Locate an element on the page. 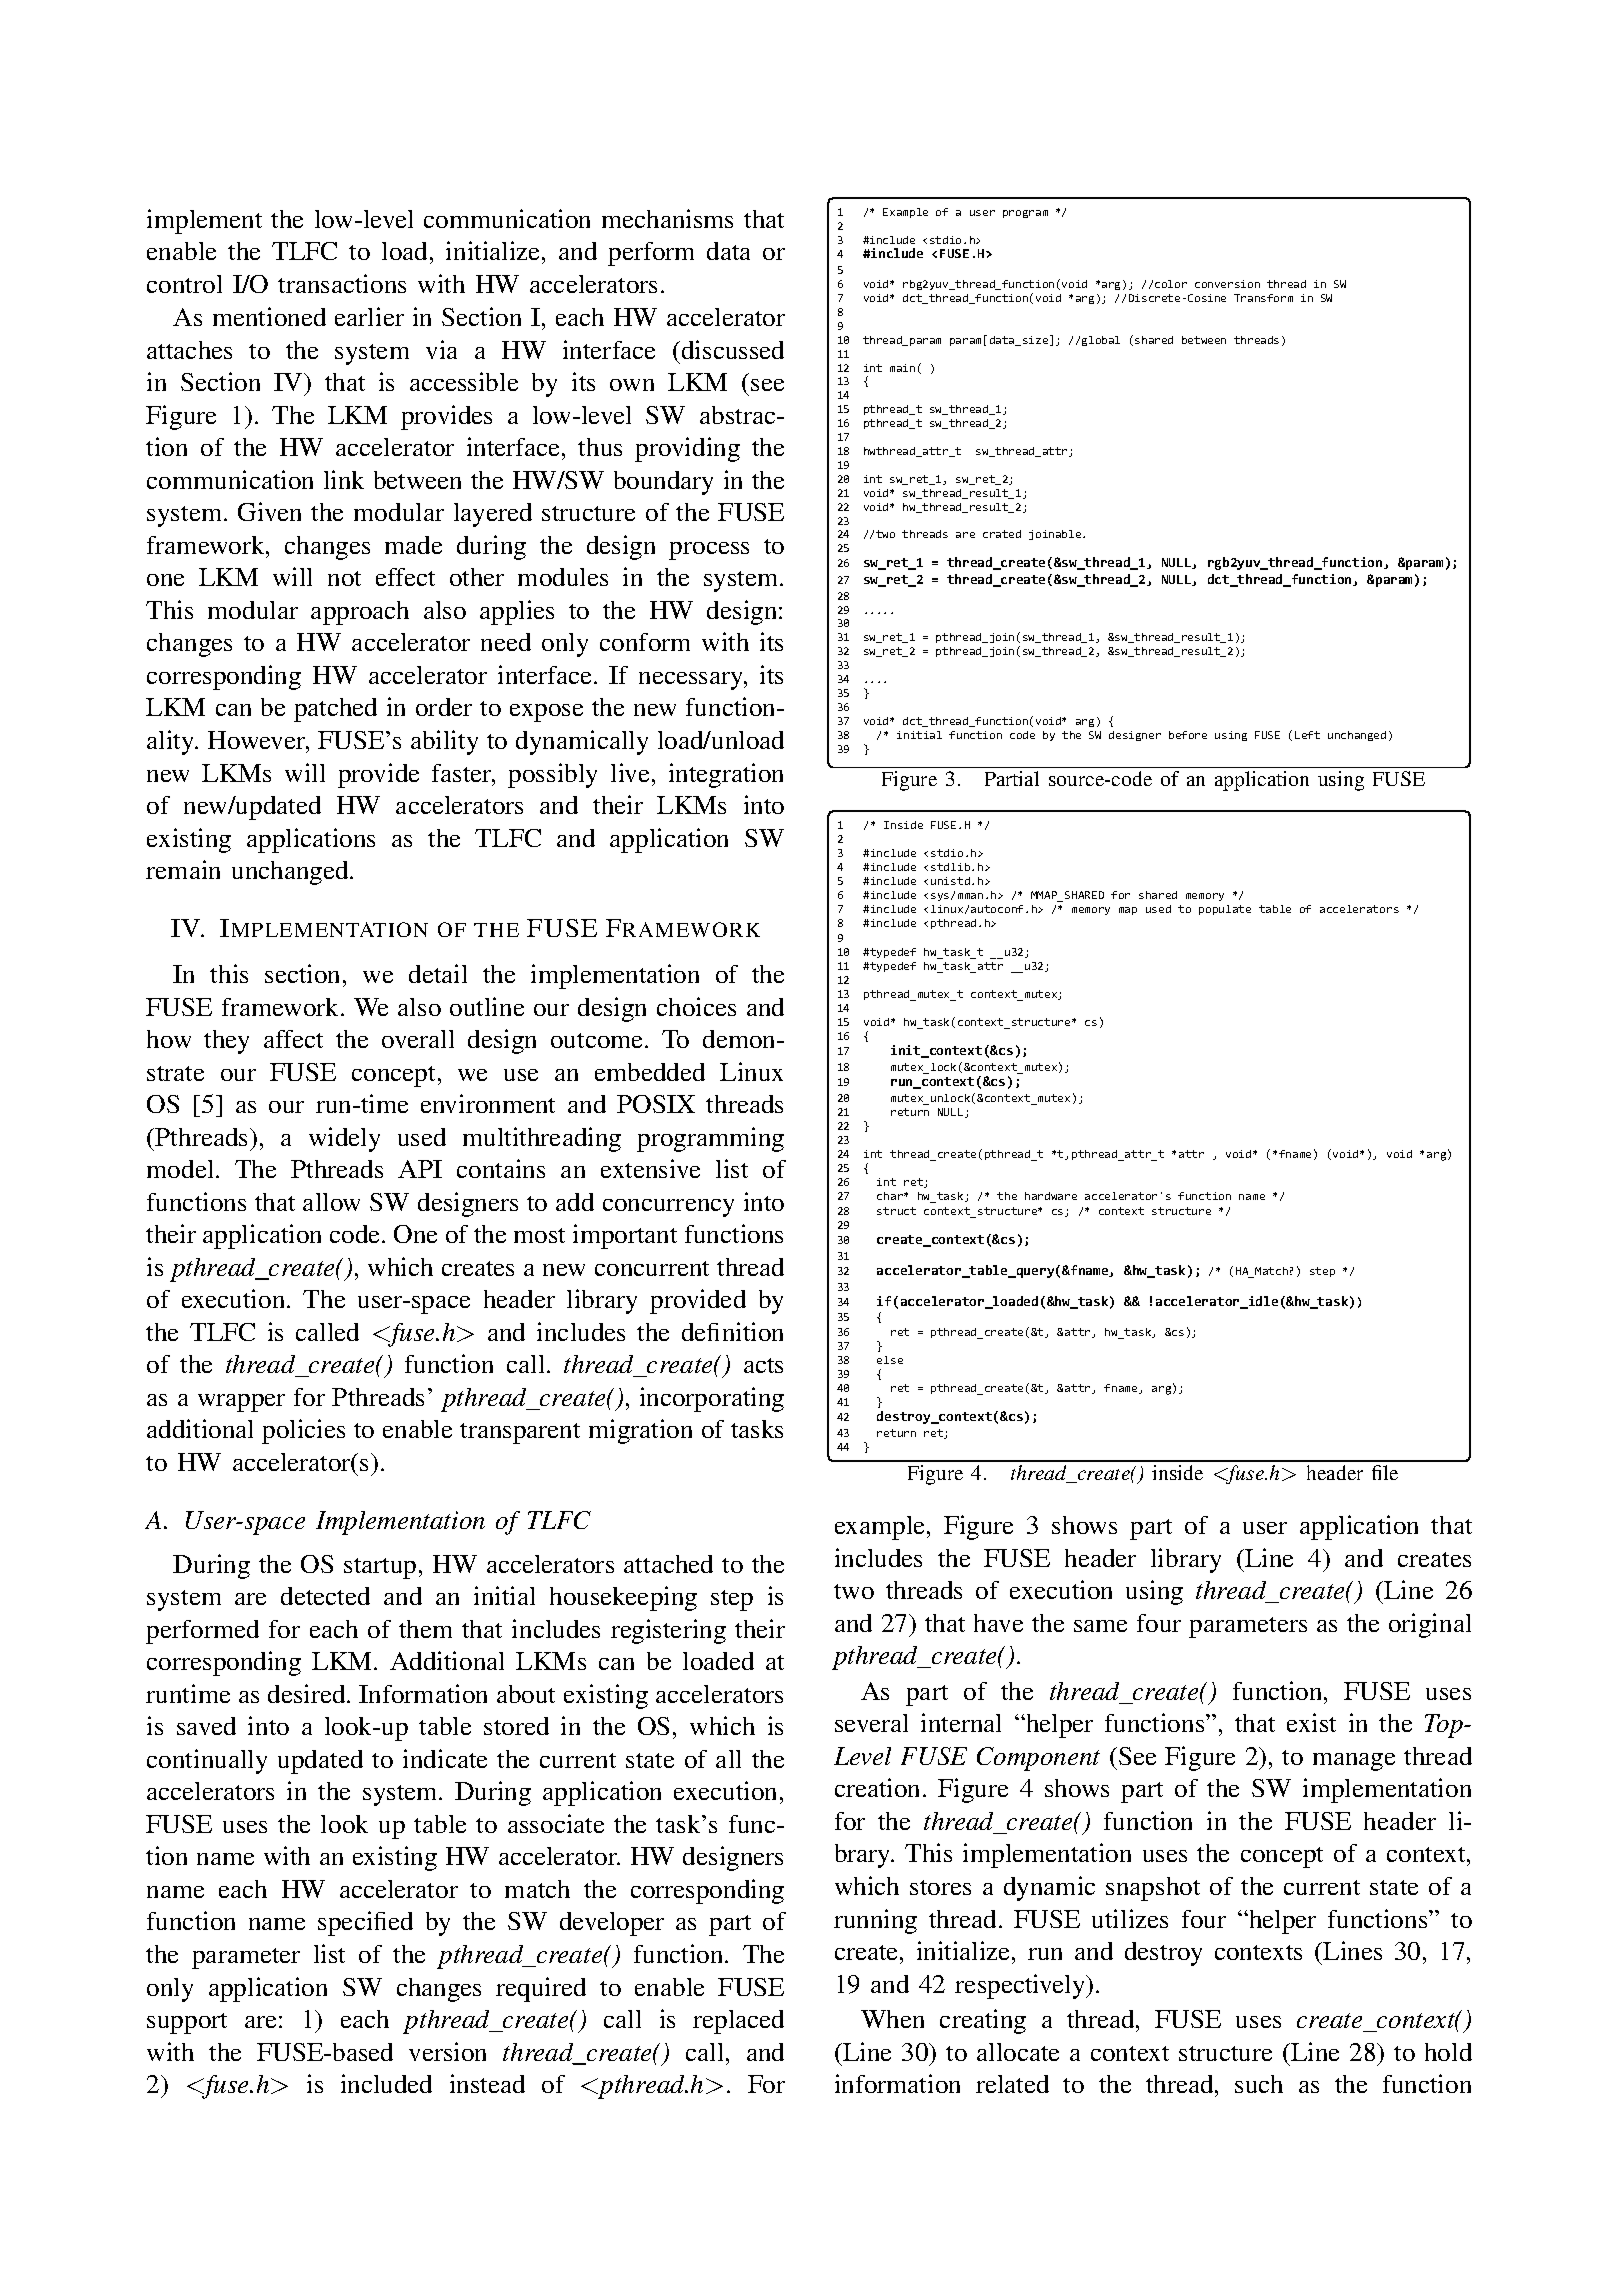 Image resolution: width=1619 pixels, height=2290 pixels. file is located at coordinates (1385, 1472).
